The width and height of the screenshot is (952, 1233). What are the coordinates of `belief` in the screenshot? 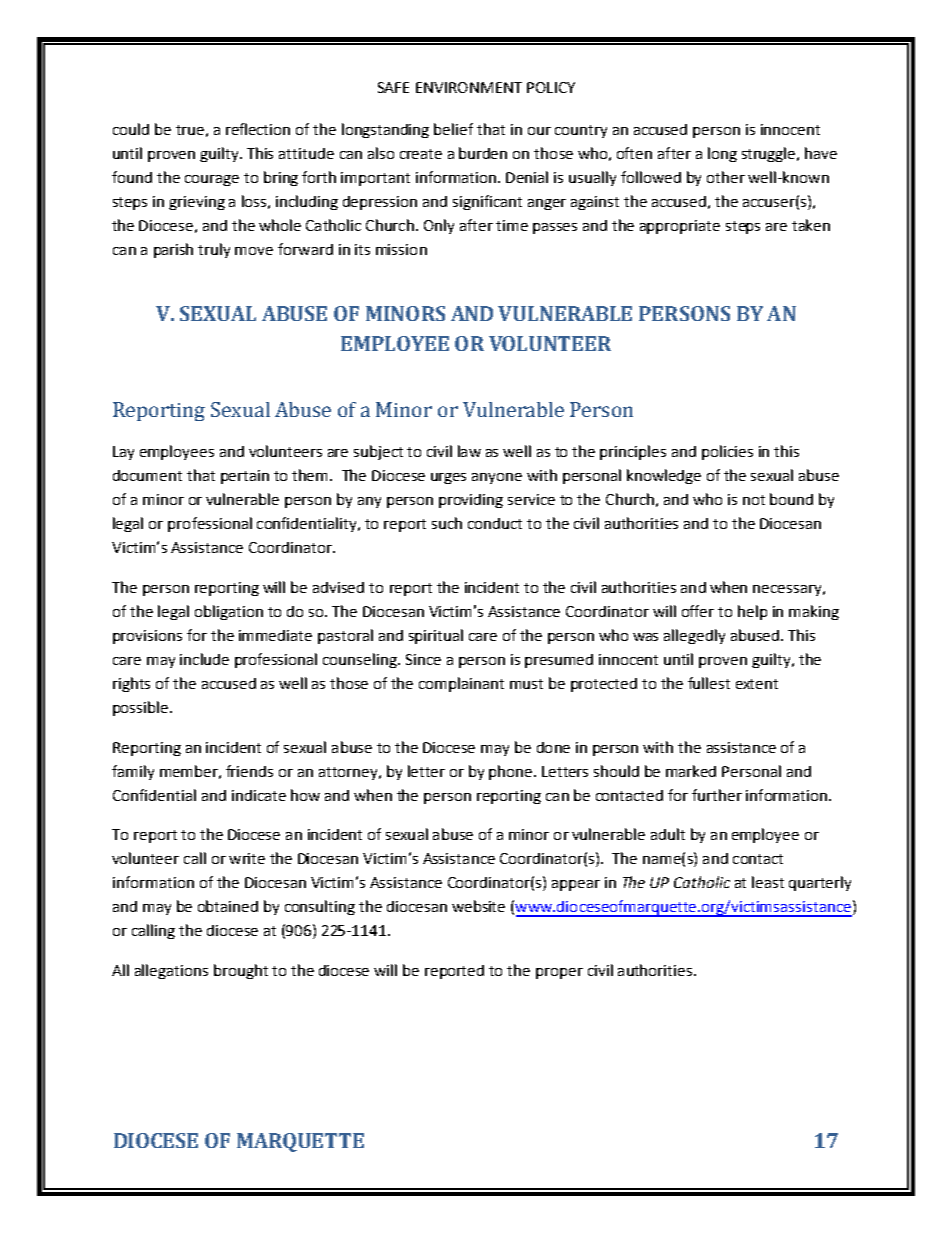 It's located at (453, 129).
